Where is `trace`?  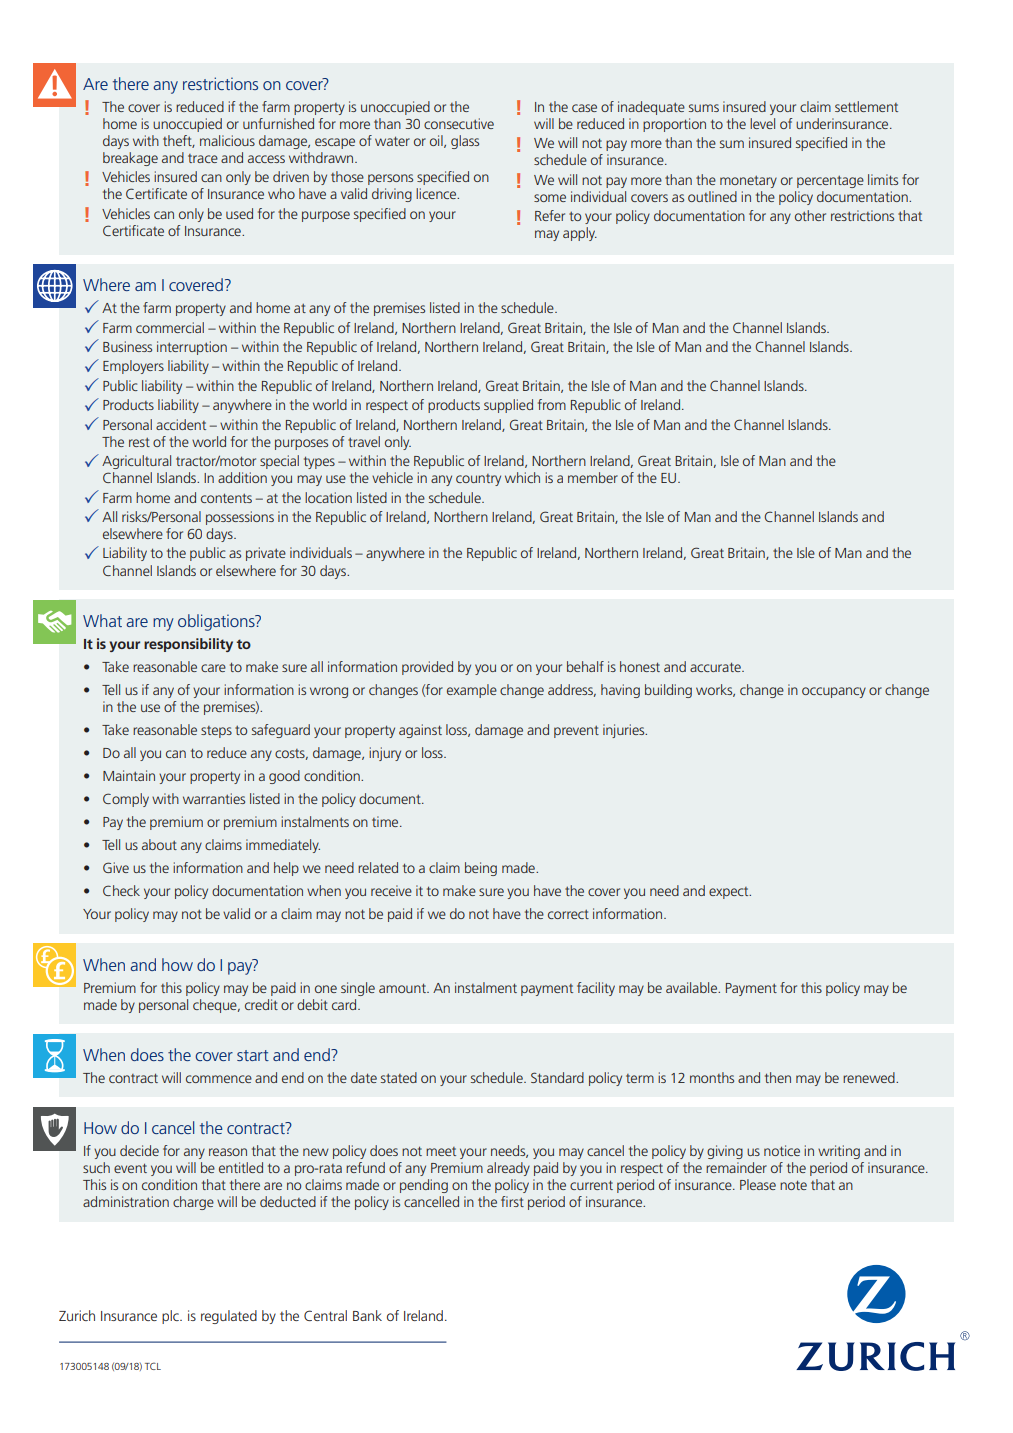 trace is located at coordinates (203, 158).
